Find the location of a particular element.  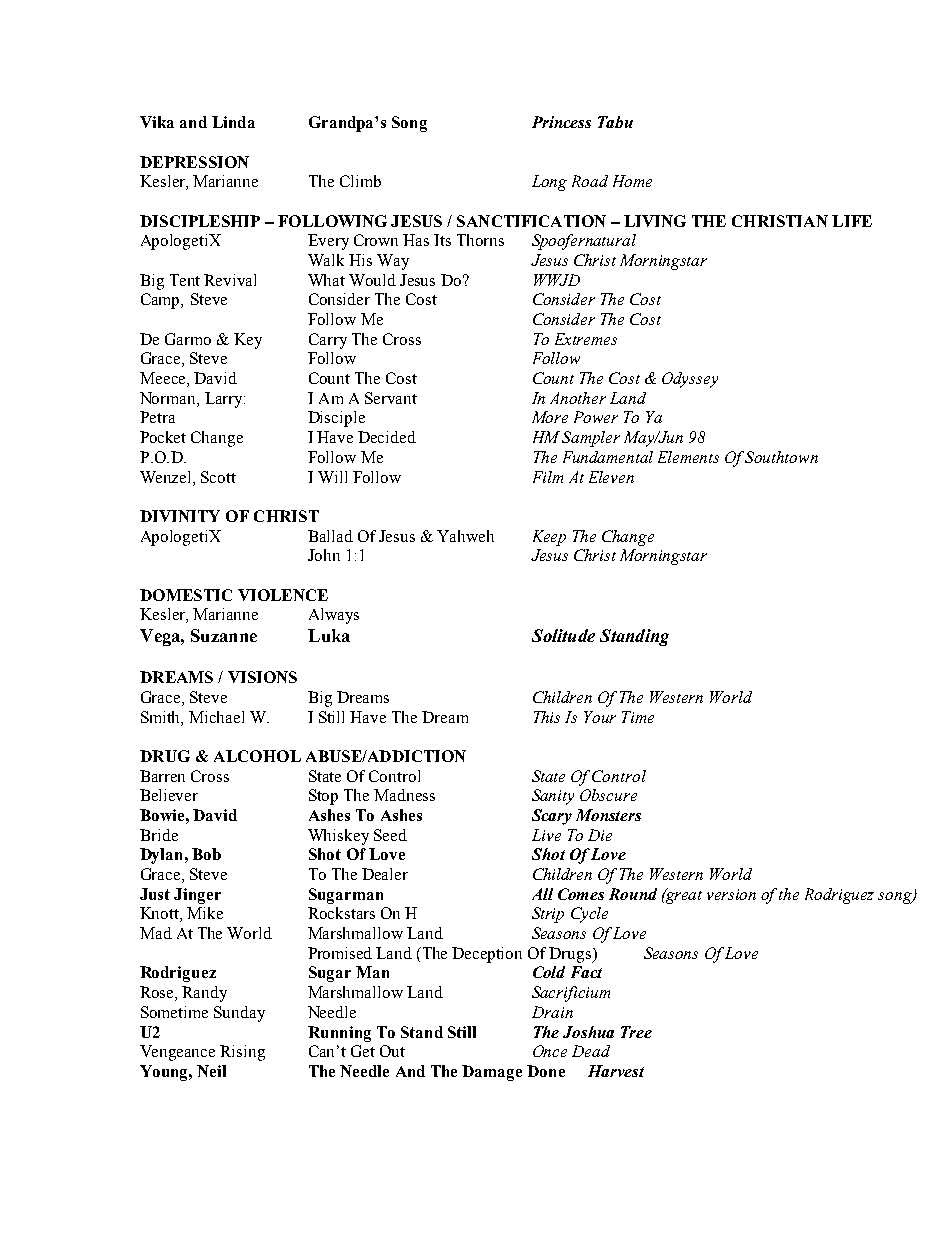

More is located at coordinates (550, 417).
